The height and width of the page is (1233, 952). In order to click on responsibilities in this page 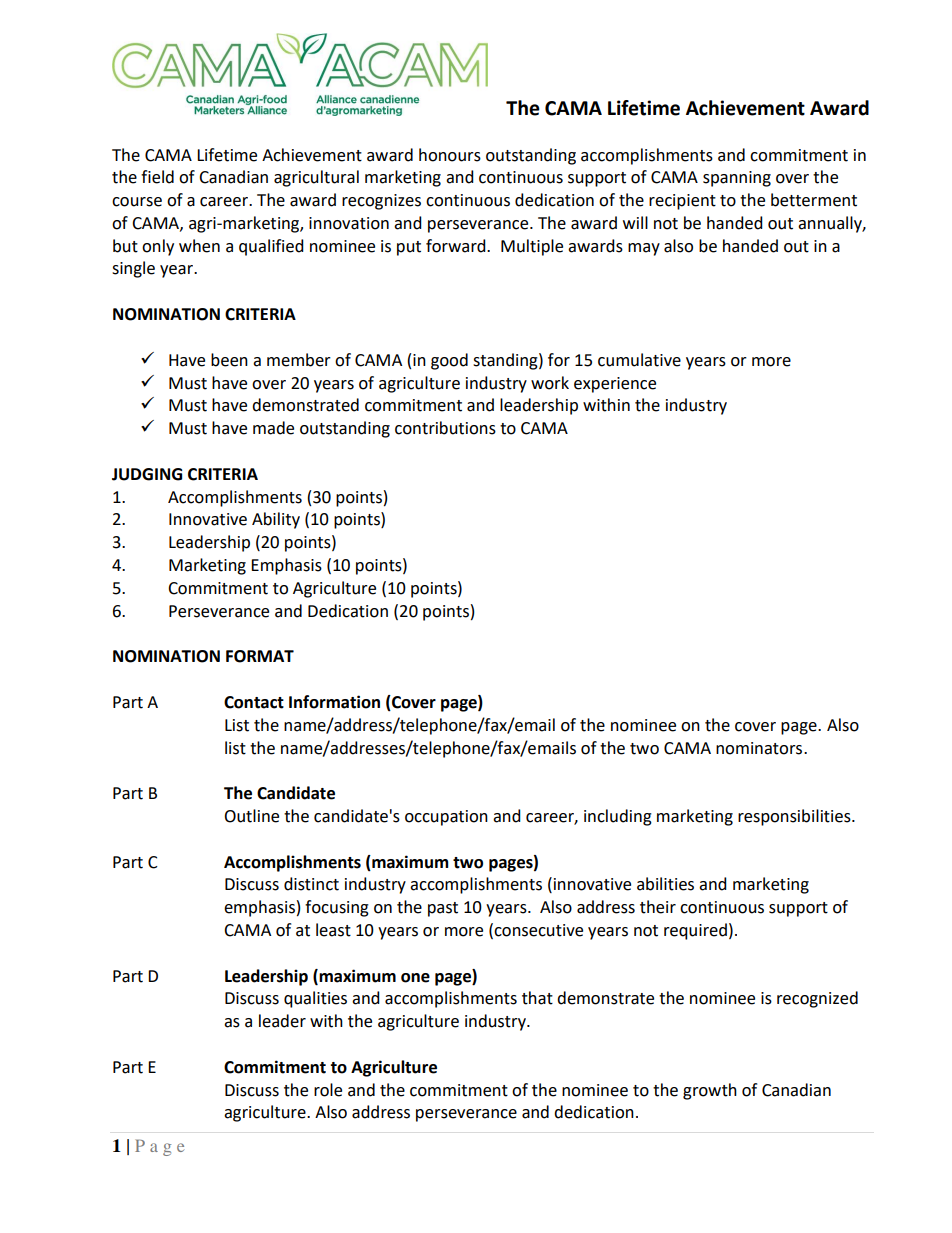, I will do `click(795, 817)`.
